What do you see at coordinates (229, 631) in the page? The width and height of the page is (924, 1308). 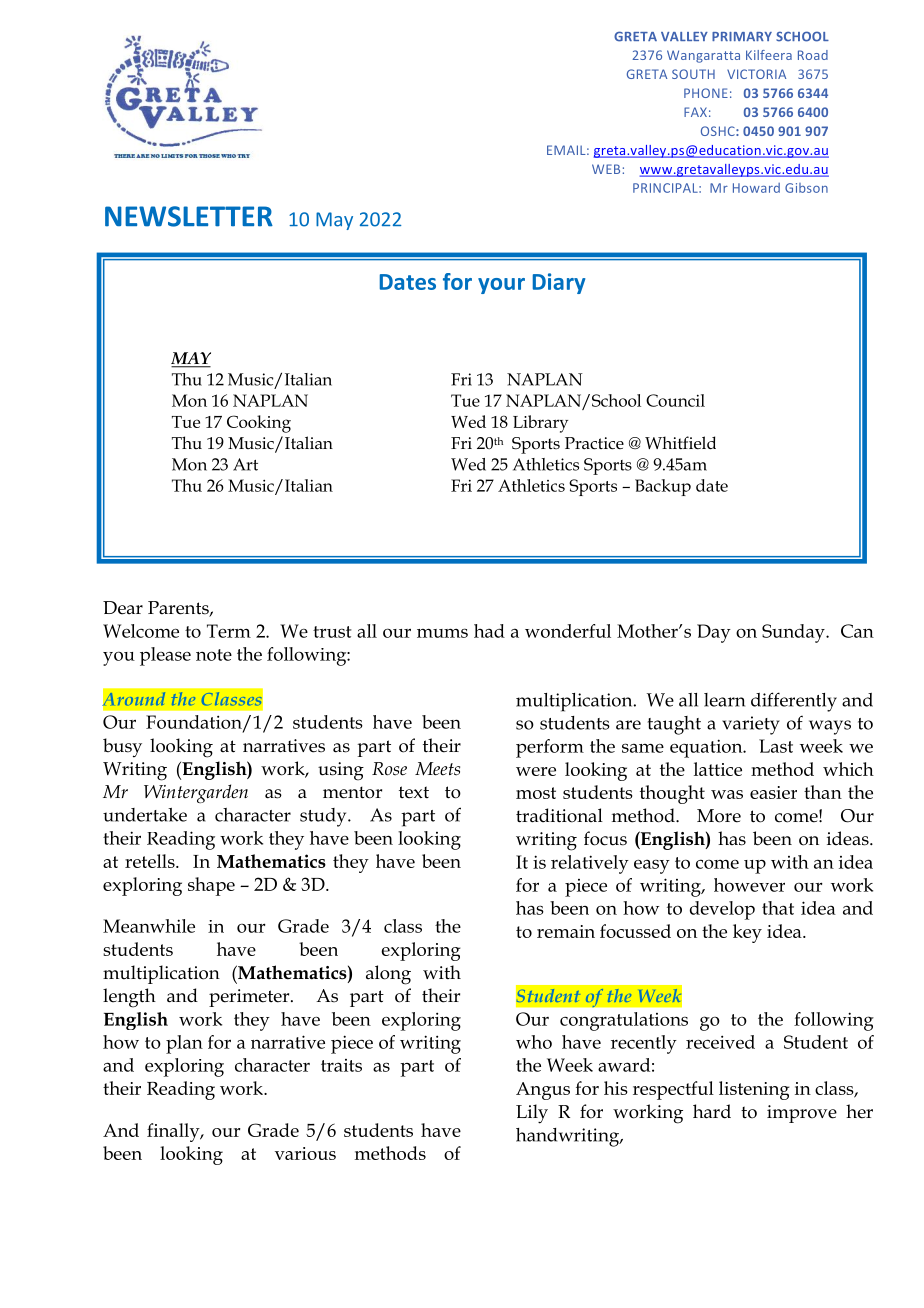 I see `Term` at bounding box center [229, 631].
